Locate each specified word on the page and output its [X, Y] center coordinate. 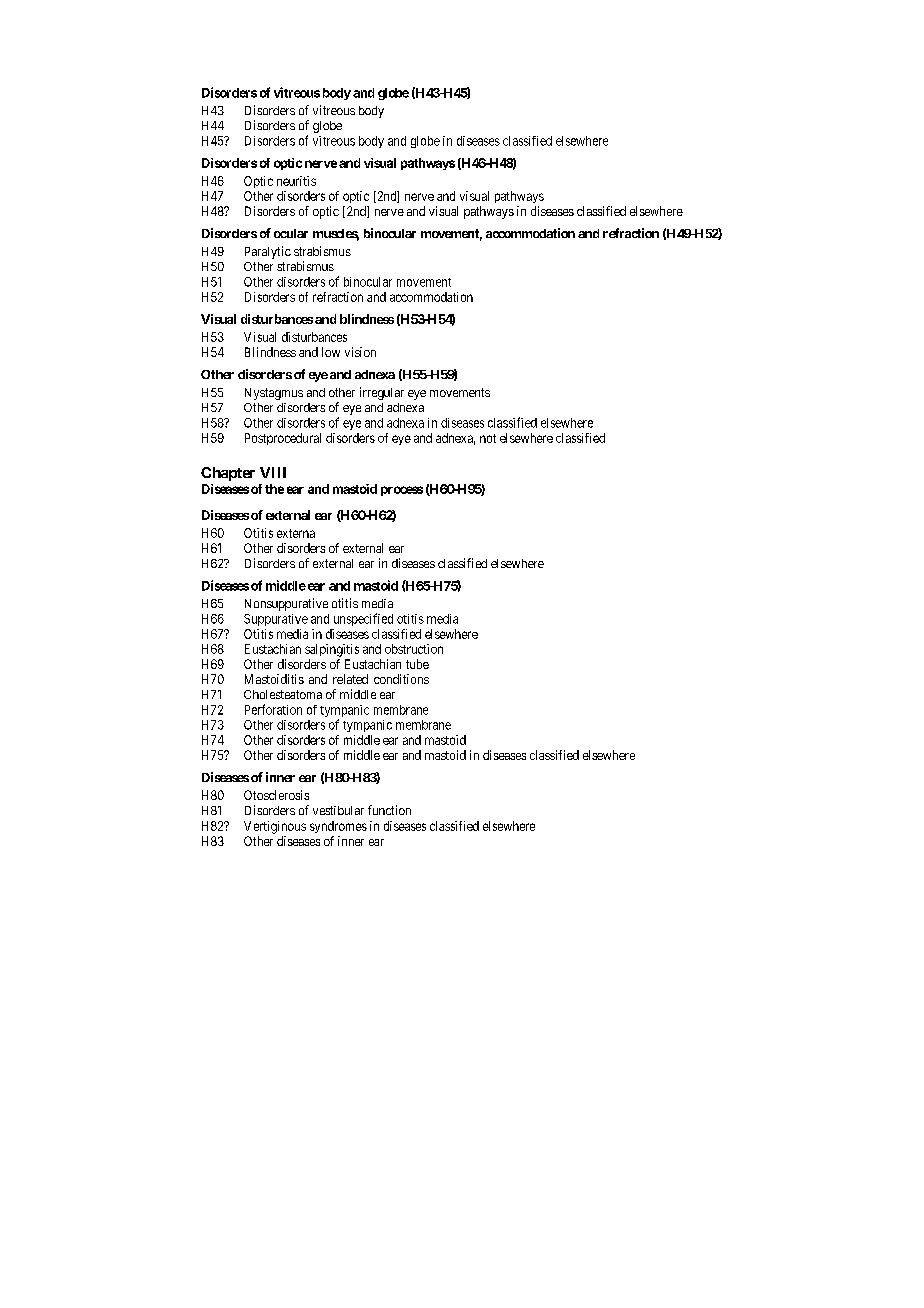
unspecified [363, 619]
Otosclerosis [276, 795]
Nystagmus [274, 394]
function [389, 810]
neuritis [296, 181]
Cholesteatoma [283, 694]
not [488, 438]
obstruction [414, 649]
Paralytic [268, 252]
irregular [382, 393]
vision [360, 352]
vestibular [338, 810]
